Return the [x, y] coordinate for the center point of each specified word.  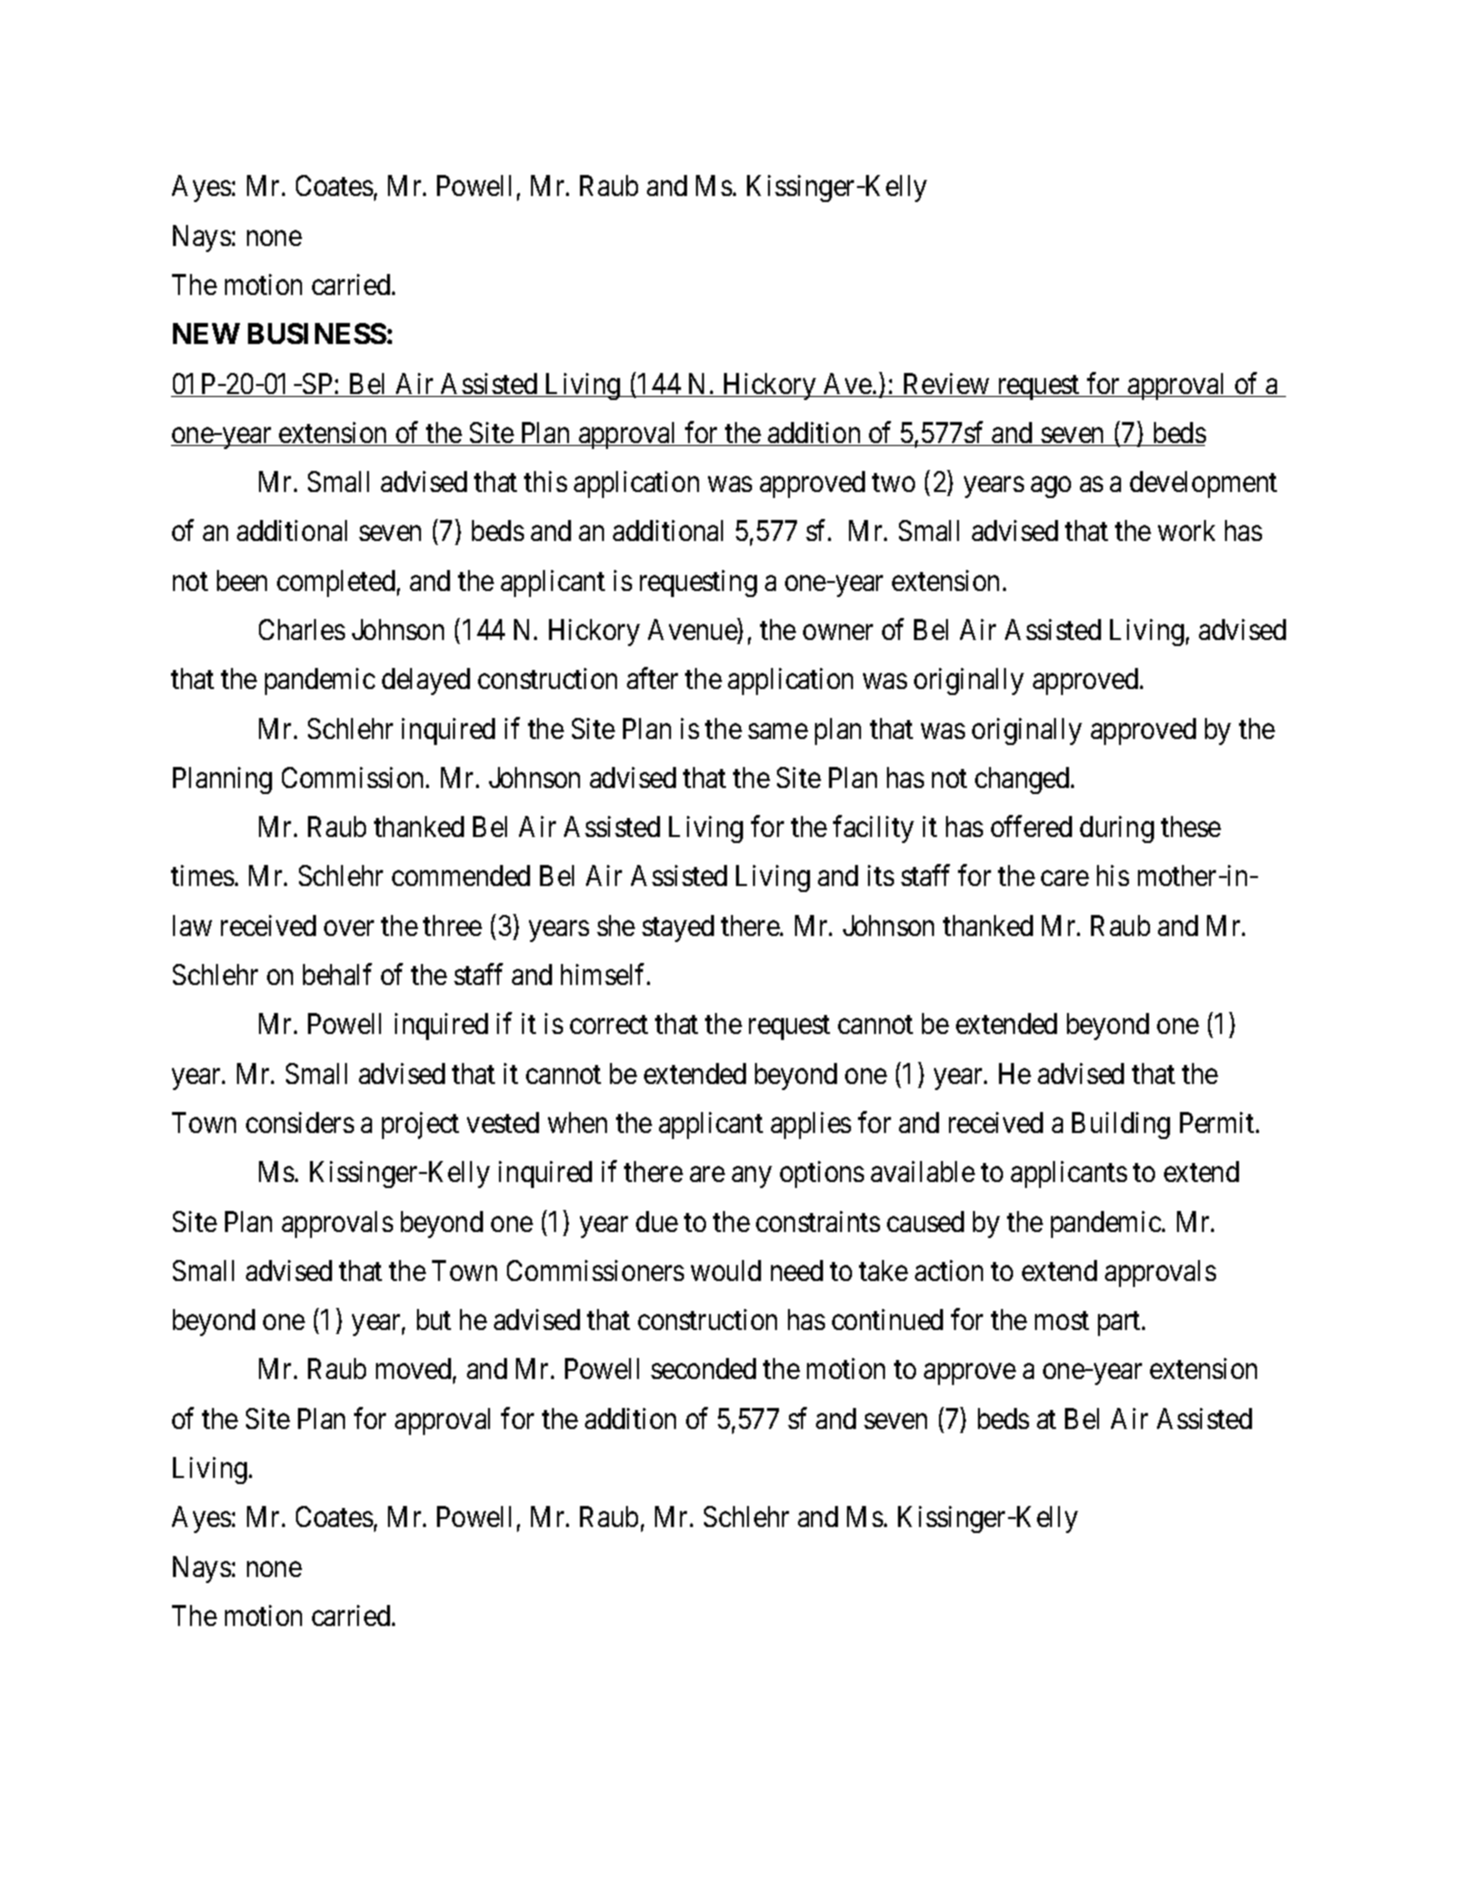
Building [1121, 1125]
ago [1051, 487]
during [1117, 829]
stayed [678, 928]
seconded [703, 1368]
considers [300, 1122]
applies [811, 1125]
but [434, 1319]
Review [946, 385]
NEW [206, 333]
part [1120, 1324]
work [1186, 530]
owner [838, 632]
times [202, 875]
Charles [302, 629]
